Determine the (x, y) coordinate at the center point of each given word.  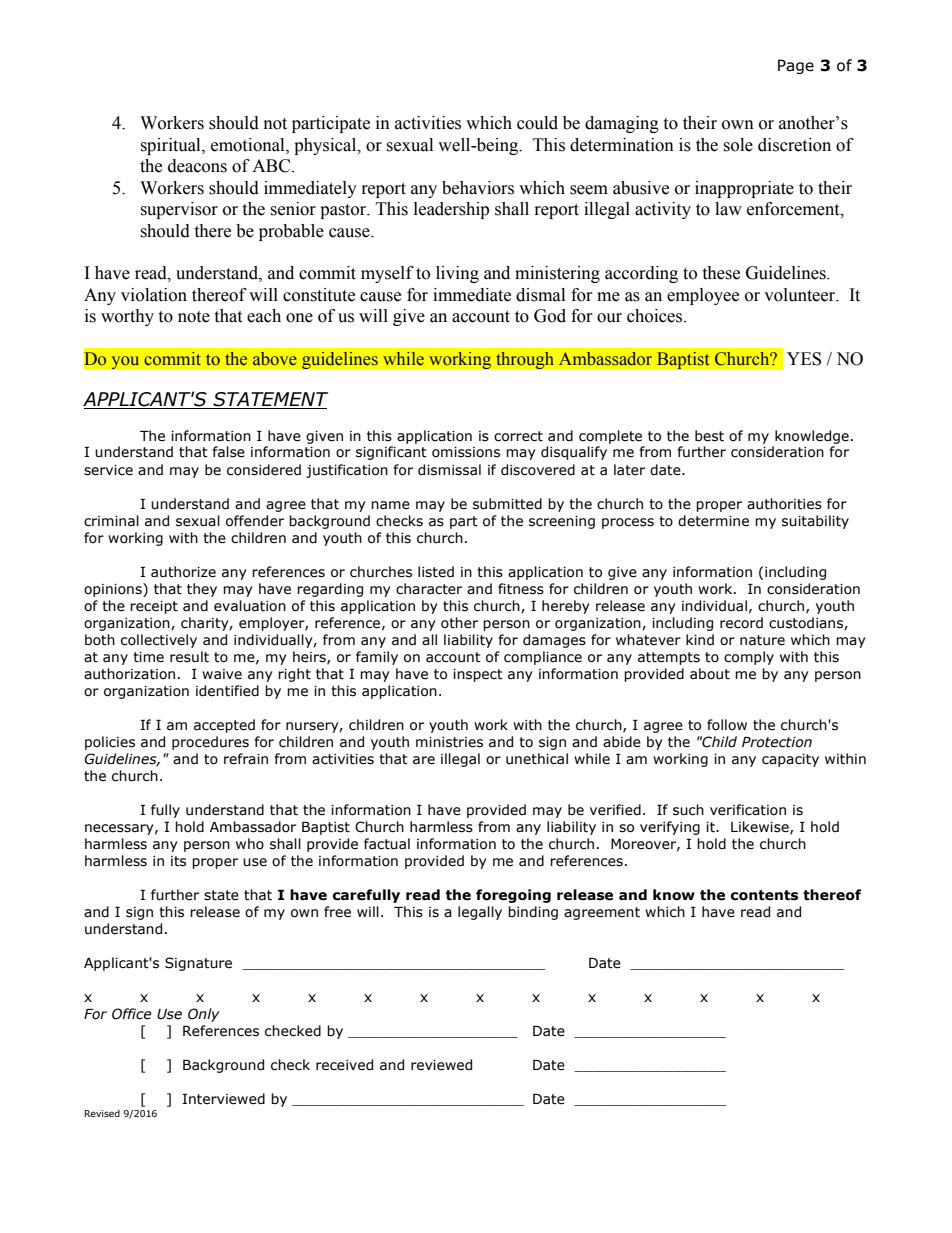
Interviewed (223, 1099)
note (194, 317)
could (537, 123)
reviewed (441, 1065)
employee (703, 296)
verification (748, 810)
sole (738, 145)
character (429, 589)
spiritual (171, 146)
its (178, 861)
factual (387, 844)
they (202, 590)
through (525, 360)
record (741, 623)
